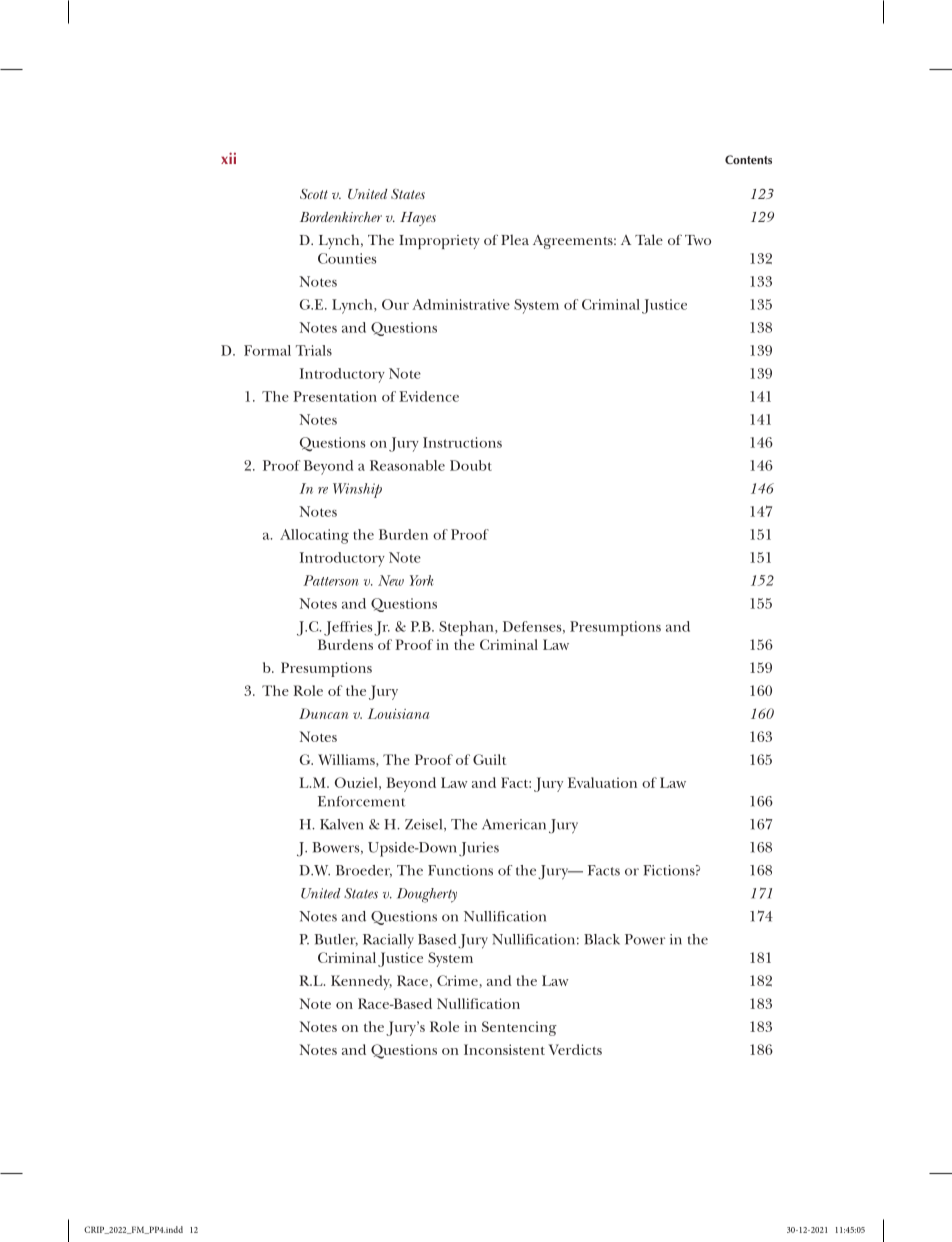  Describe the element at coordinates (462, 442) in the screenshot. I see `Instructions` at that location.
